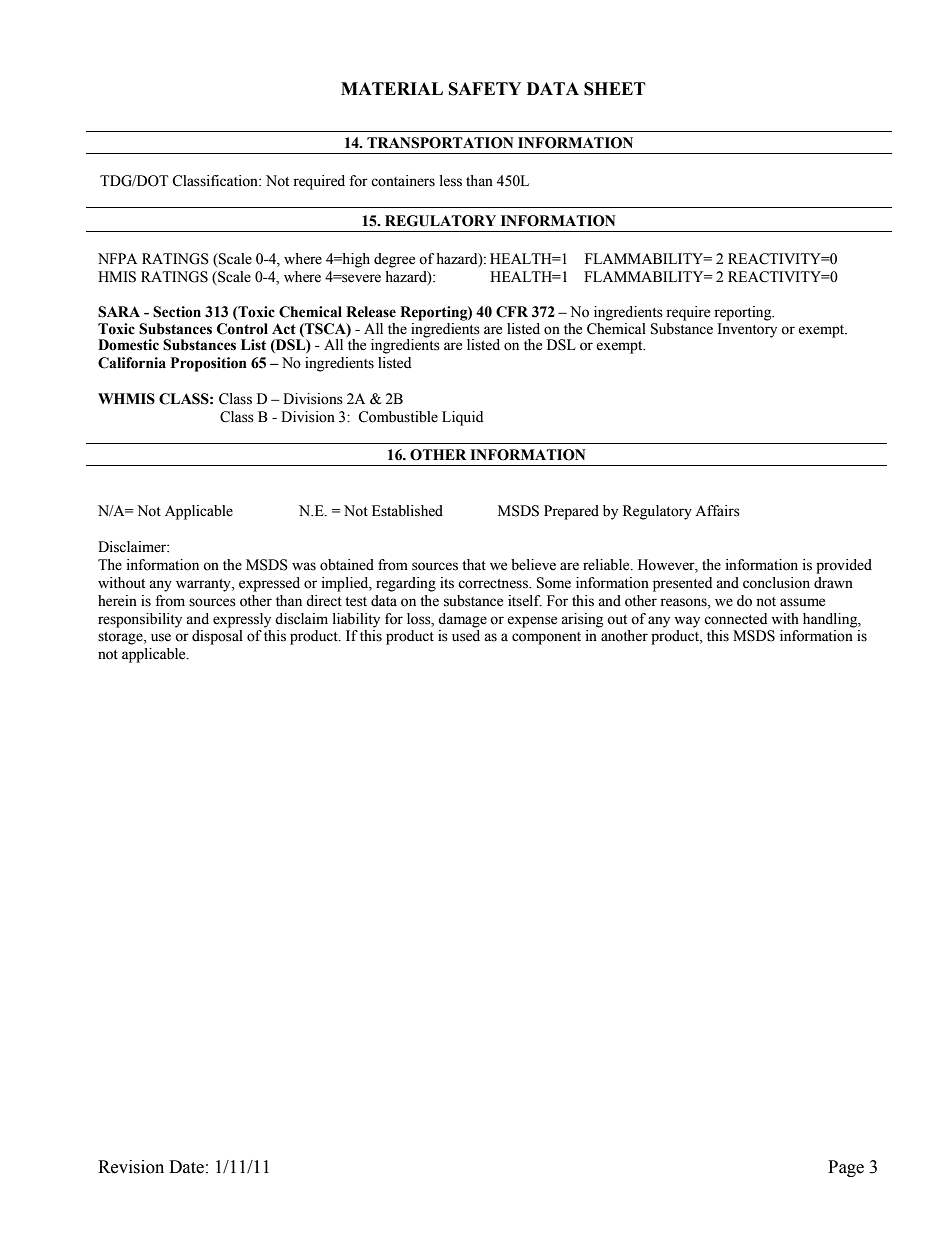 Image resolution: width=952 pixels, height=1233 pixels. I want to click on that, so click(474, 565).
